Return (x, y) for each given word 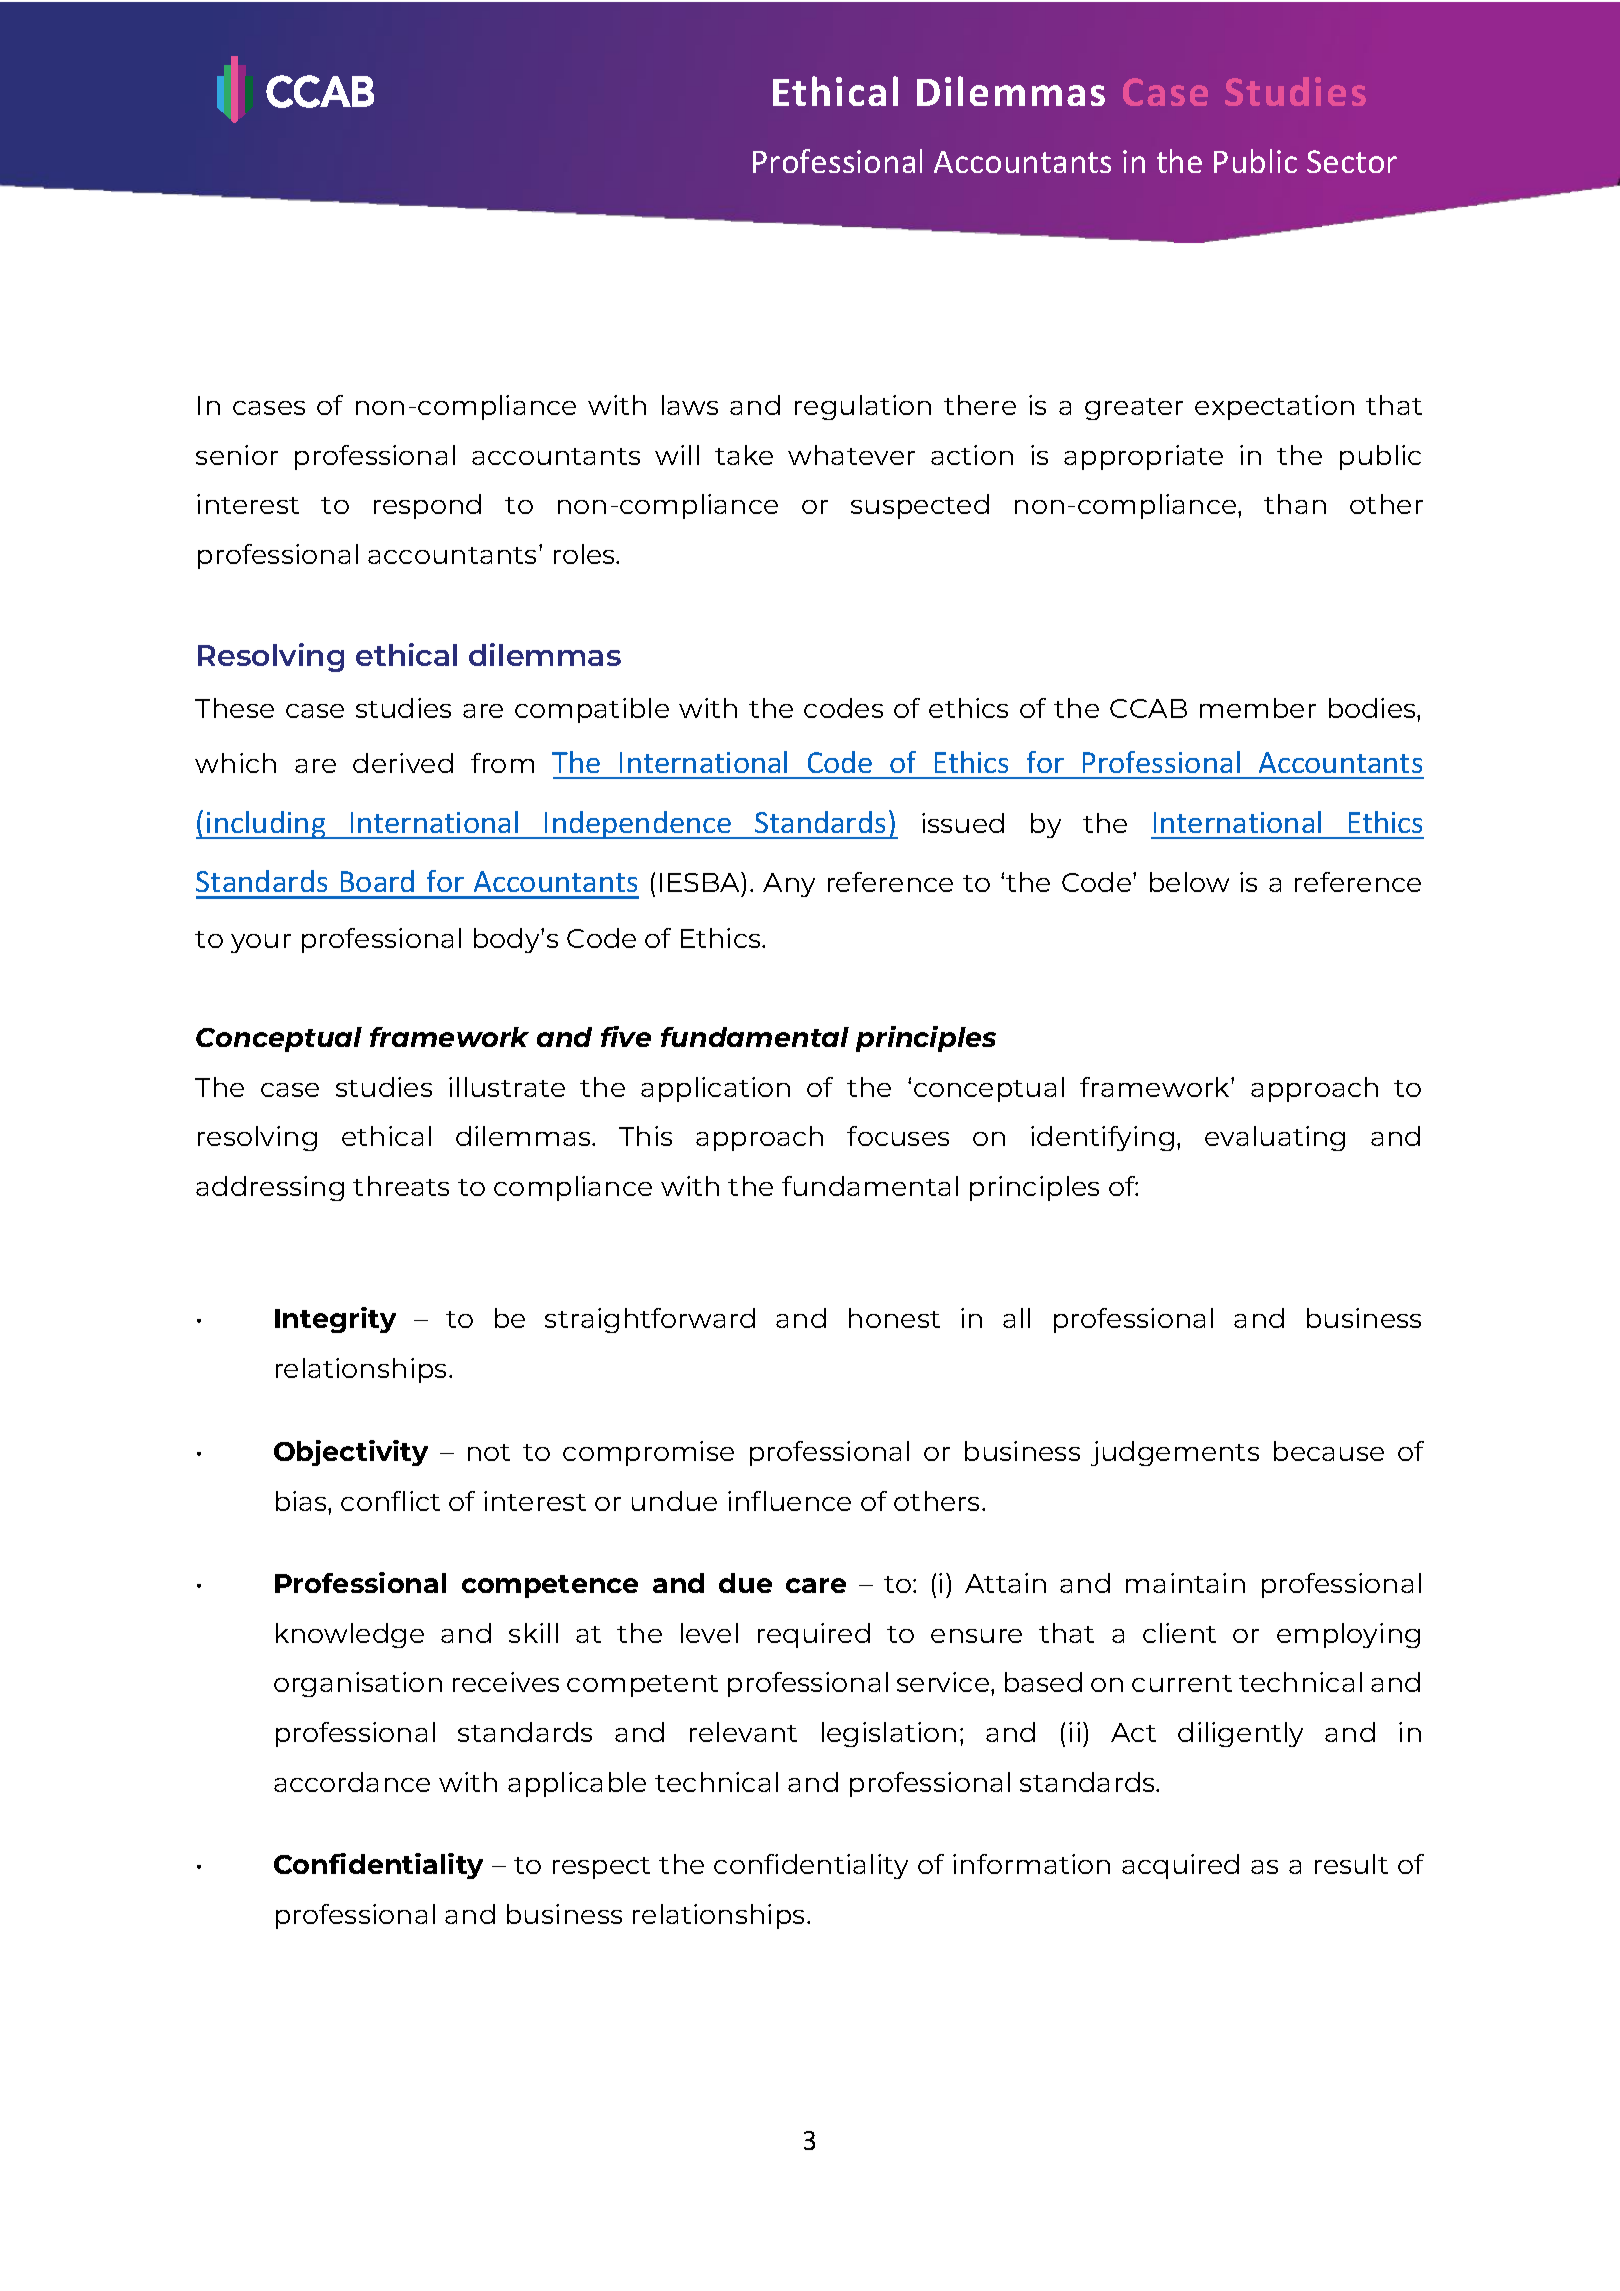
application (715, 1089)
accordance (352, 1782)
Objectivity (351, 1453)
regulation (863, 407)
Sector (1352, 161)
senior (237, 455)
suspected (920, 506)
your (261, 943)
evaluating (1275, 1138)
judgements (1175, 1453)
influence (789, 1501)
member (1258, 708)
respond (427, 506)
